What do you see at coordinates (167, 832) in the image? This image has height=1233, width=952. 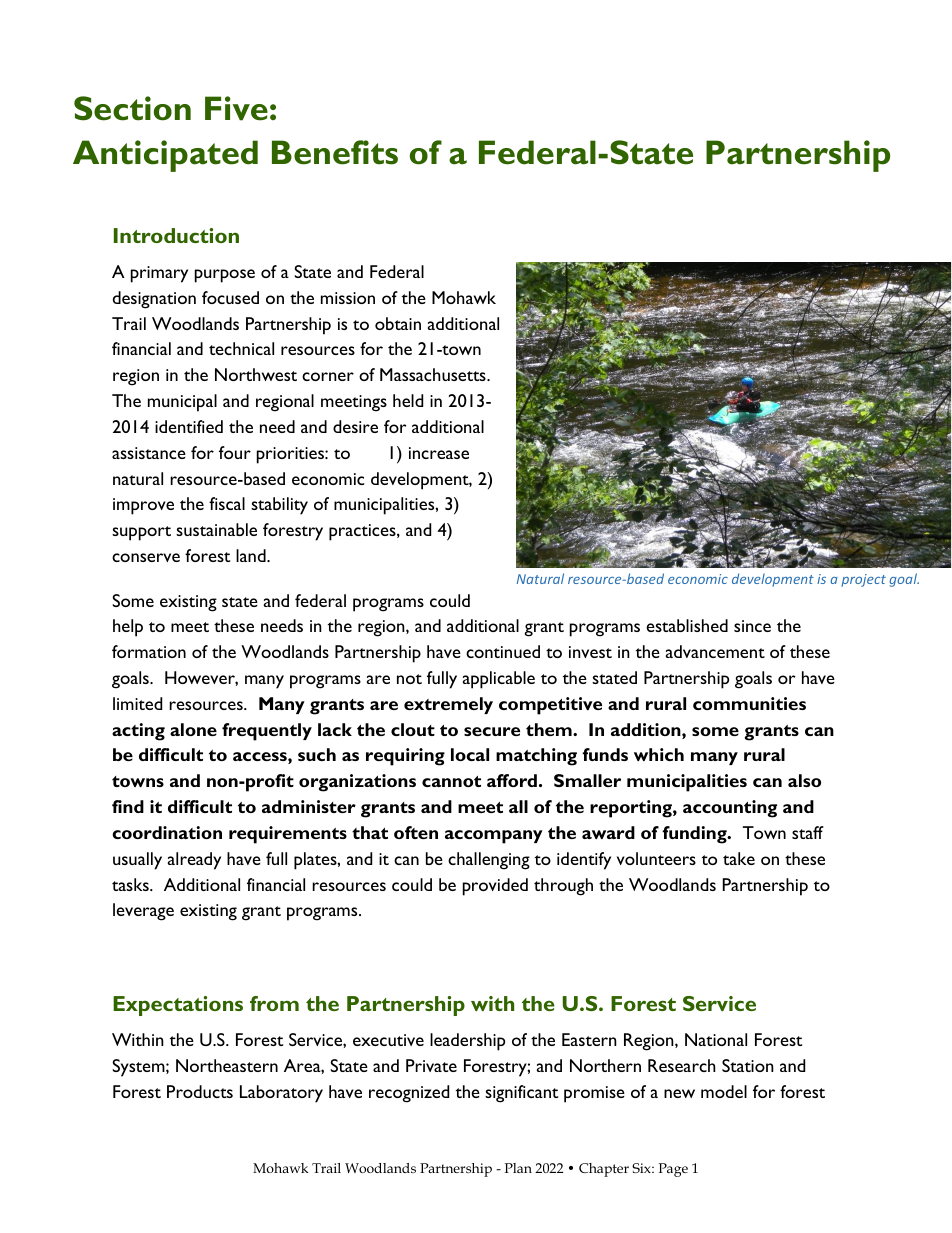 I see `coordination` at bounding box center [167, 832].
